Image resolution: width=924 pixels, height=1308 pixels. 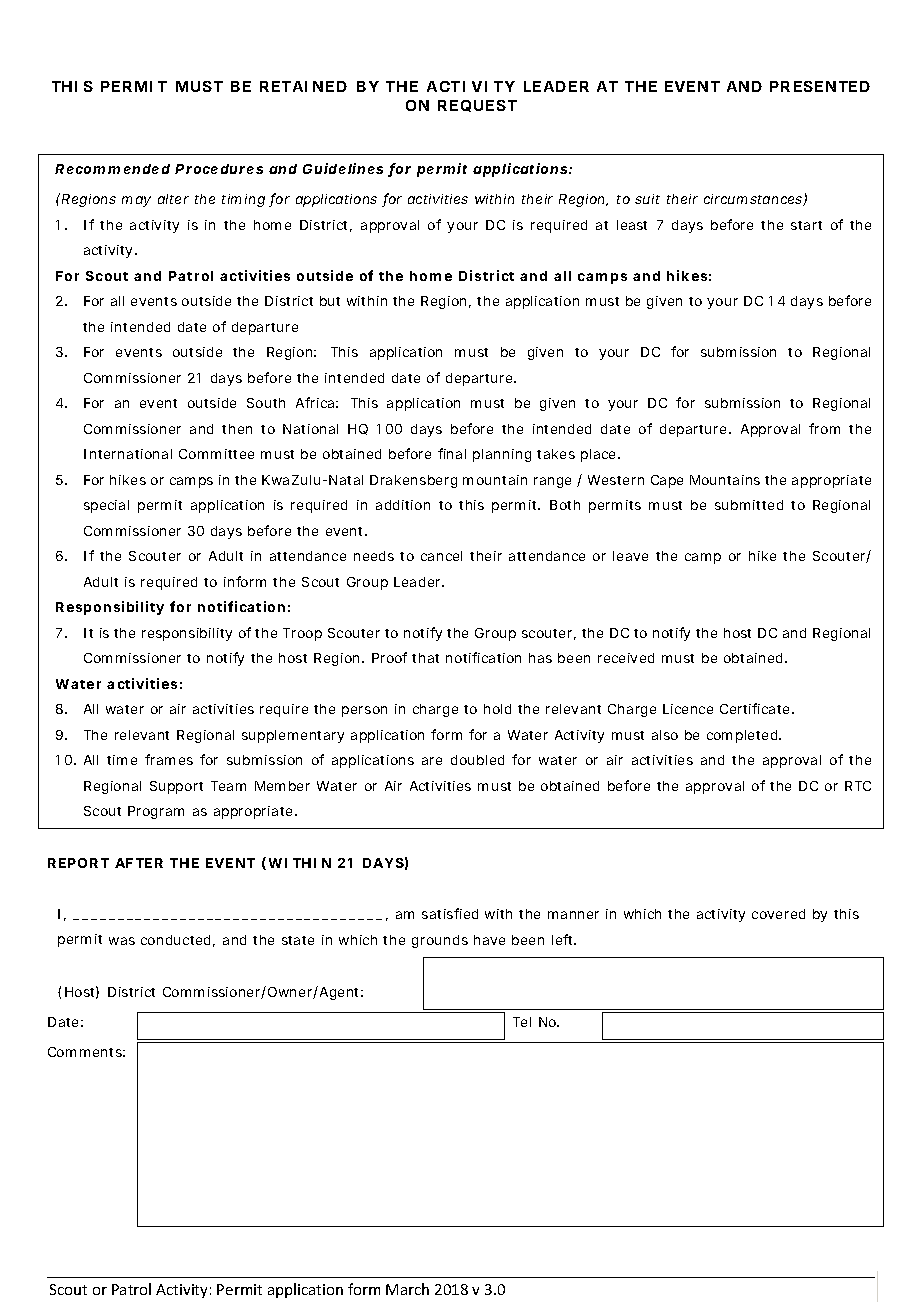 What do you see at coordinates (820, 86) in the image?
I see `PRESENTED` at bounding box center [820, 86].
